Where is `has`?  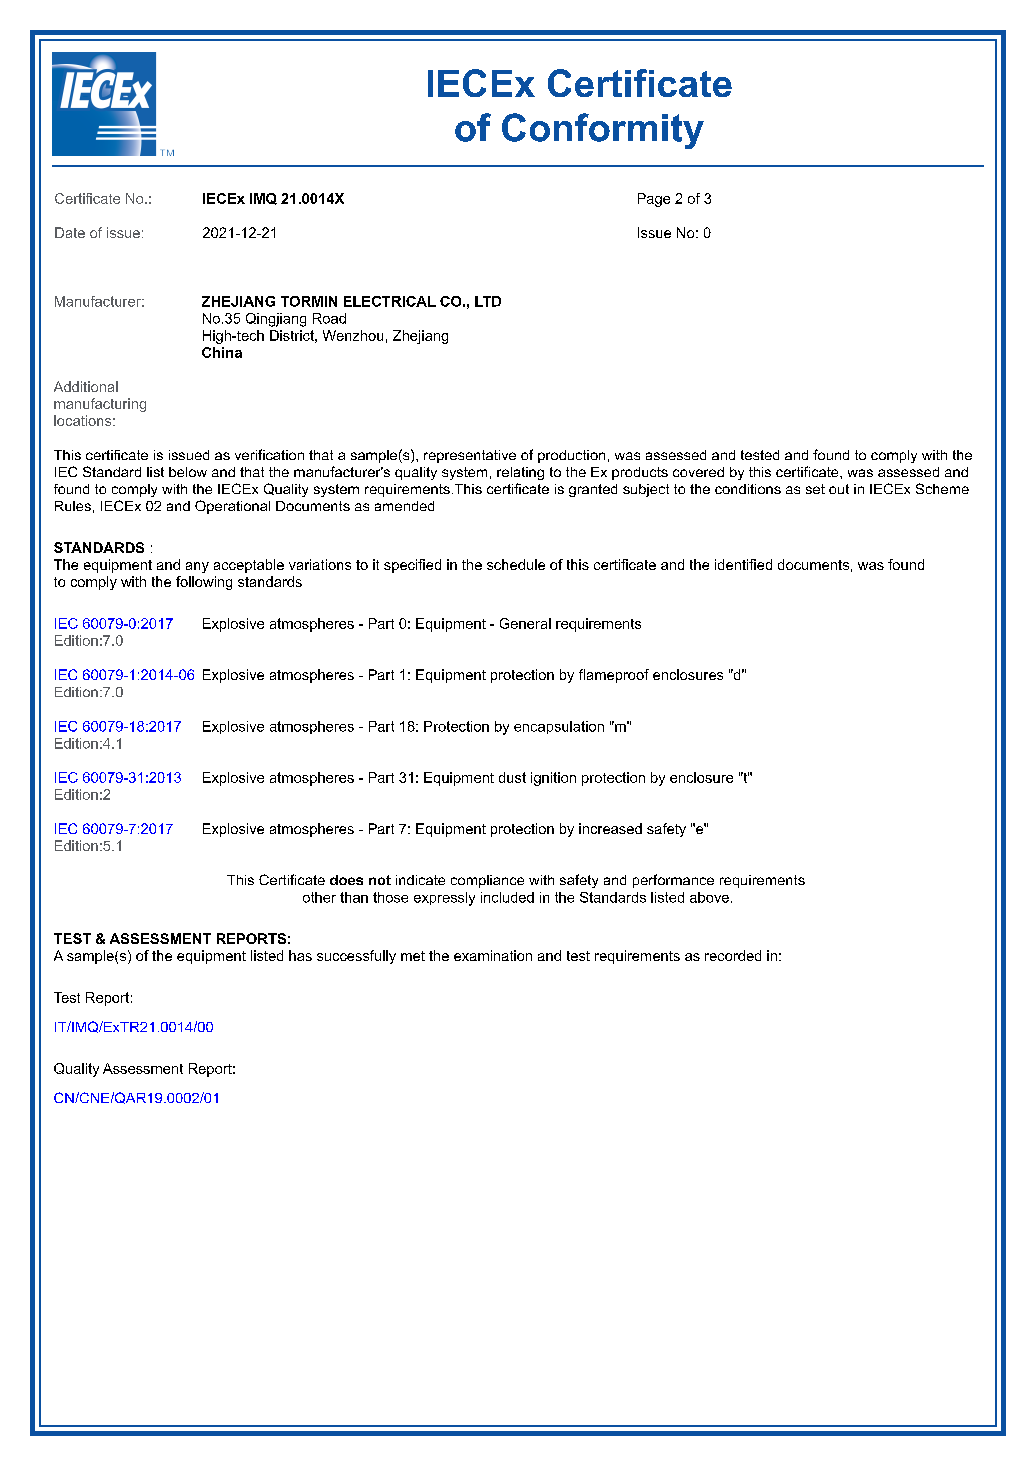
has is located at coordinates (300, 955).
